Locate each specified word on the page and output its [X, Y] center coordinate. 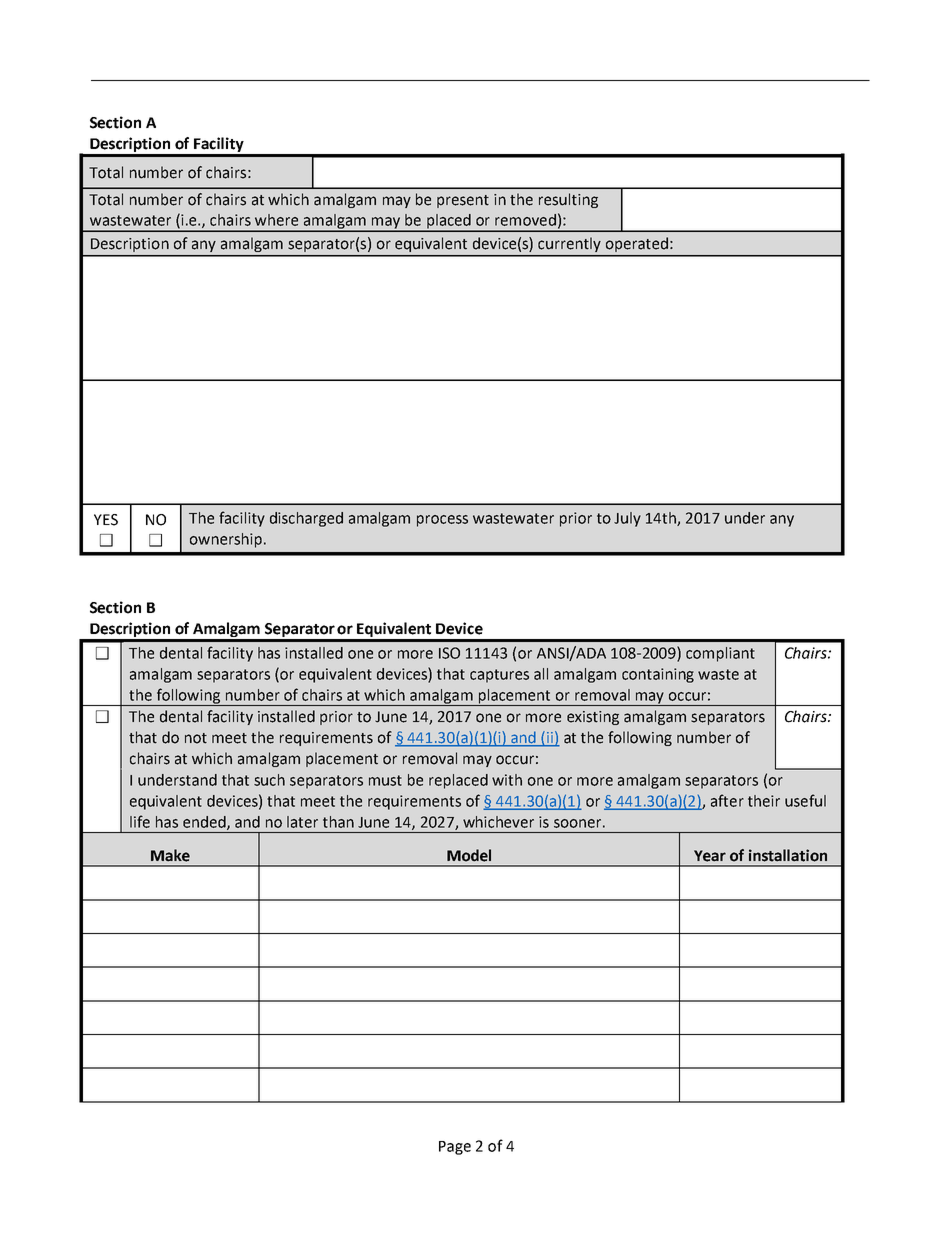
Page [455, 1148]
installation [788, 855]
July [627, 519]
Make [170, 855]
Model [469, 855]
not [196, 738]
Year [710, 856]
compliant [720, 654]
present [463, 201]
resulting [568, 200]
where [276, 220]
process [442, 521]
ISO [449, 653]
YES [106, 520]
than [338, 822]
